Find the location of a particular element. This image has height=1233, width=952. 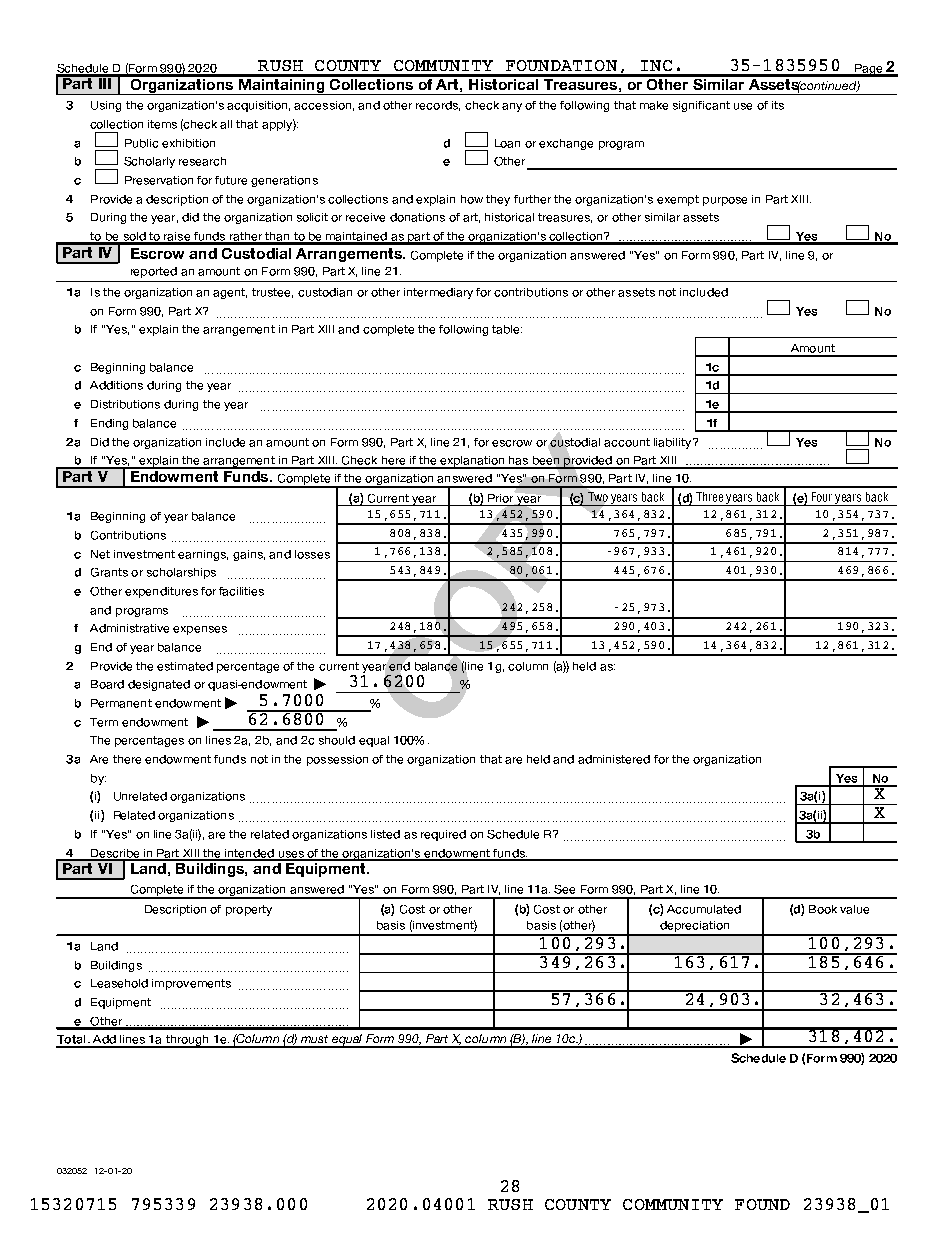

scholarships is located at coordinates (181, 573).
